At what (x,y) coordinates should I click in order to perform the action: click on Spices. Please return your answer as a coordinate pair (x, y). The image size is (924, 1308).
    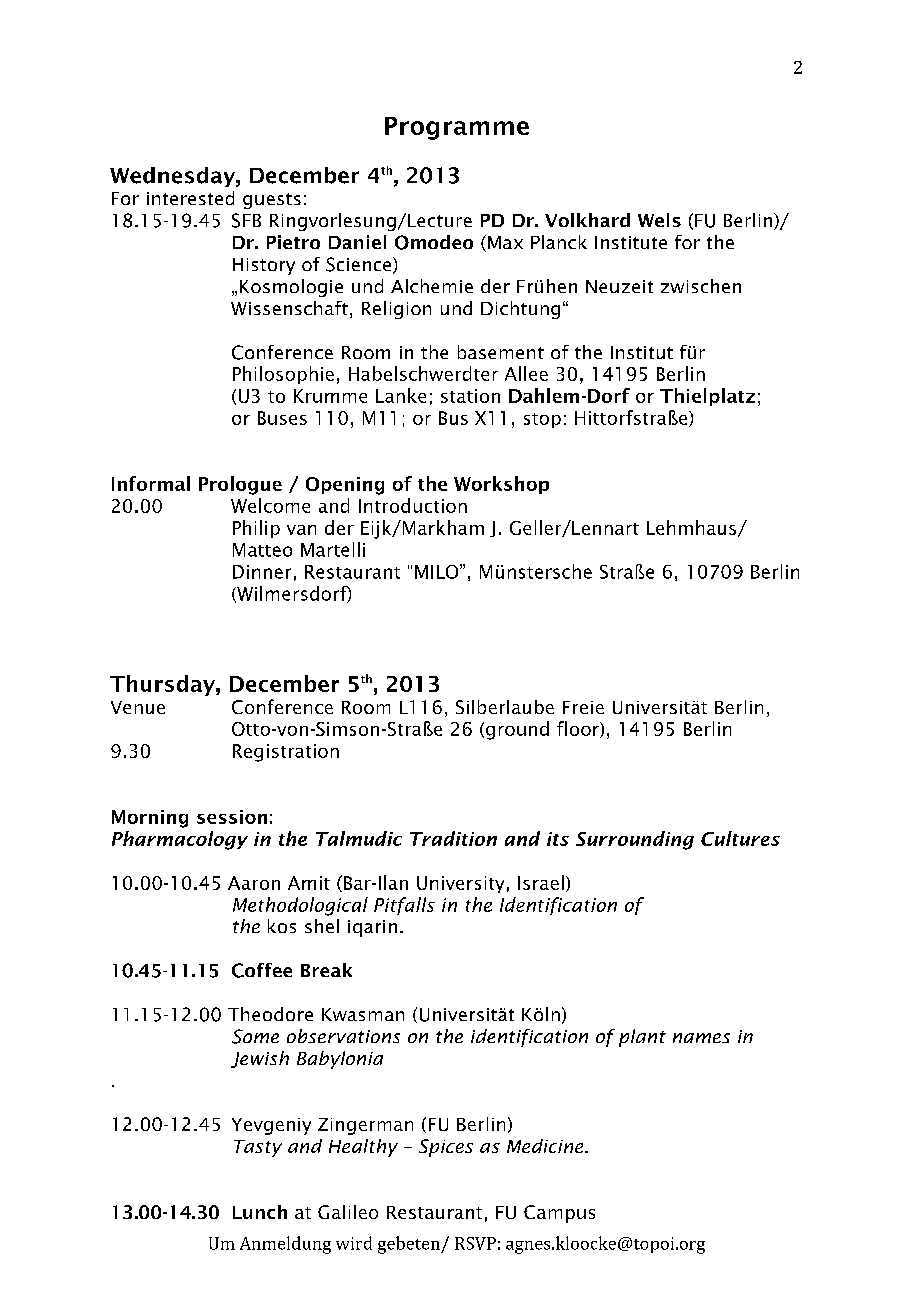
    Looking at the image, I should click on (446, 1148).
